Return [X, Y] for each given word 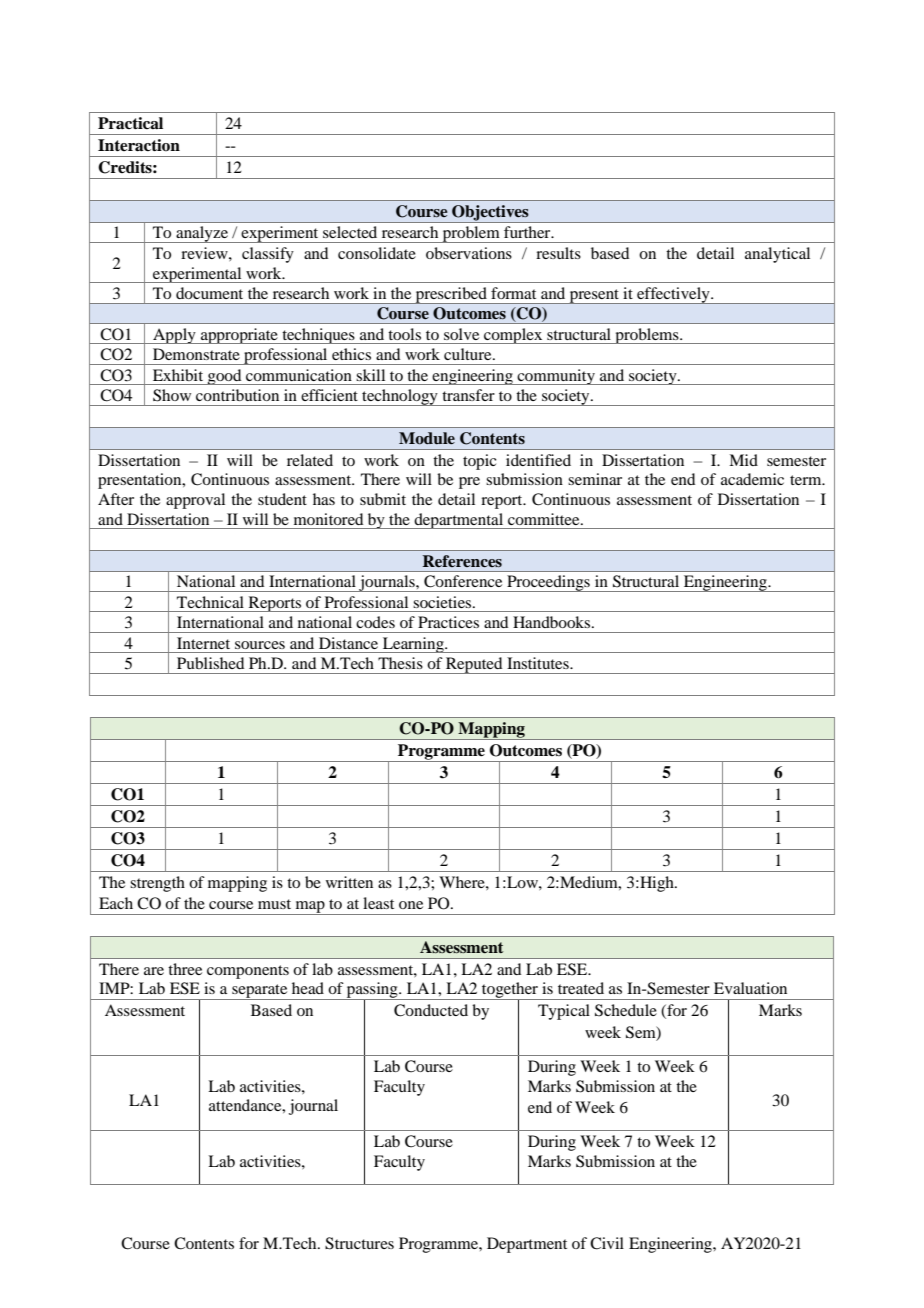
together [510, 991]
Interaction [139, 145]
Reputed [474, 665]
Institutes [539, 663]
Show [172, 395]
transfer [468, 395]
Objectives [490, 214]
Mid [743, 460]
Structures [359, 1243]
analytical [777, 255]
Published [210, 663]
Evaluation [750, 988]
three [185, 969]
